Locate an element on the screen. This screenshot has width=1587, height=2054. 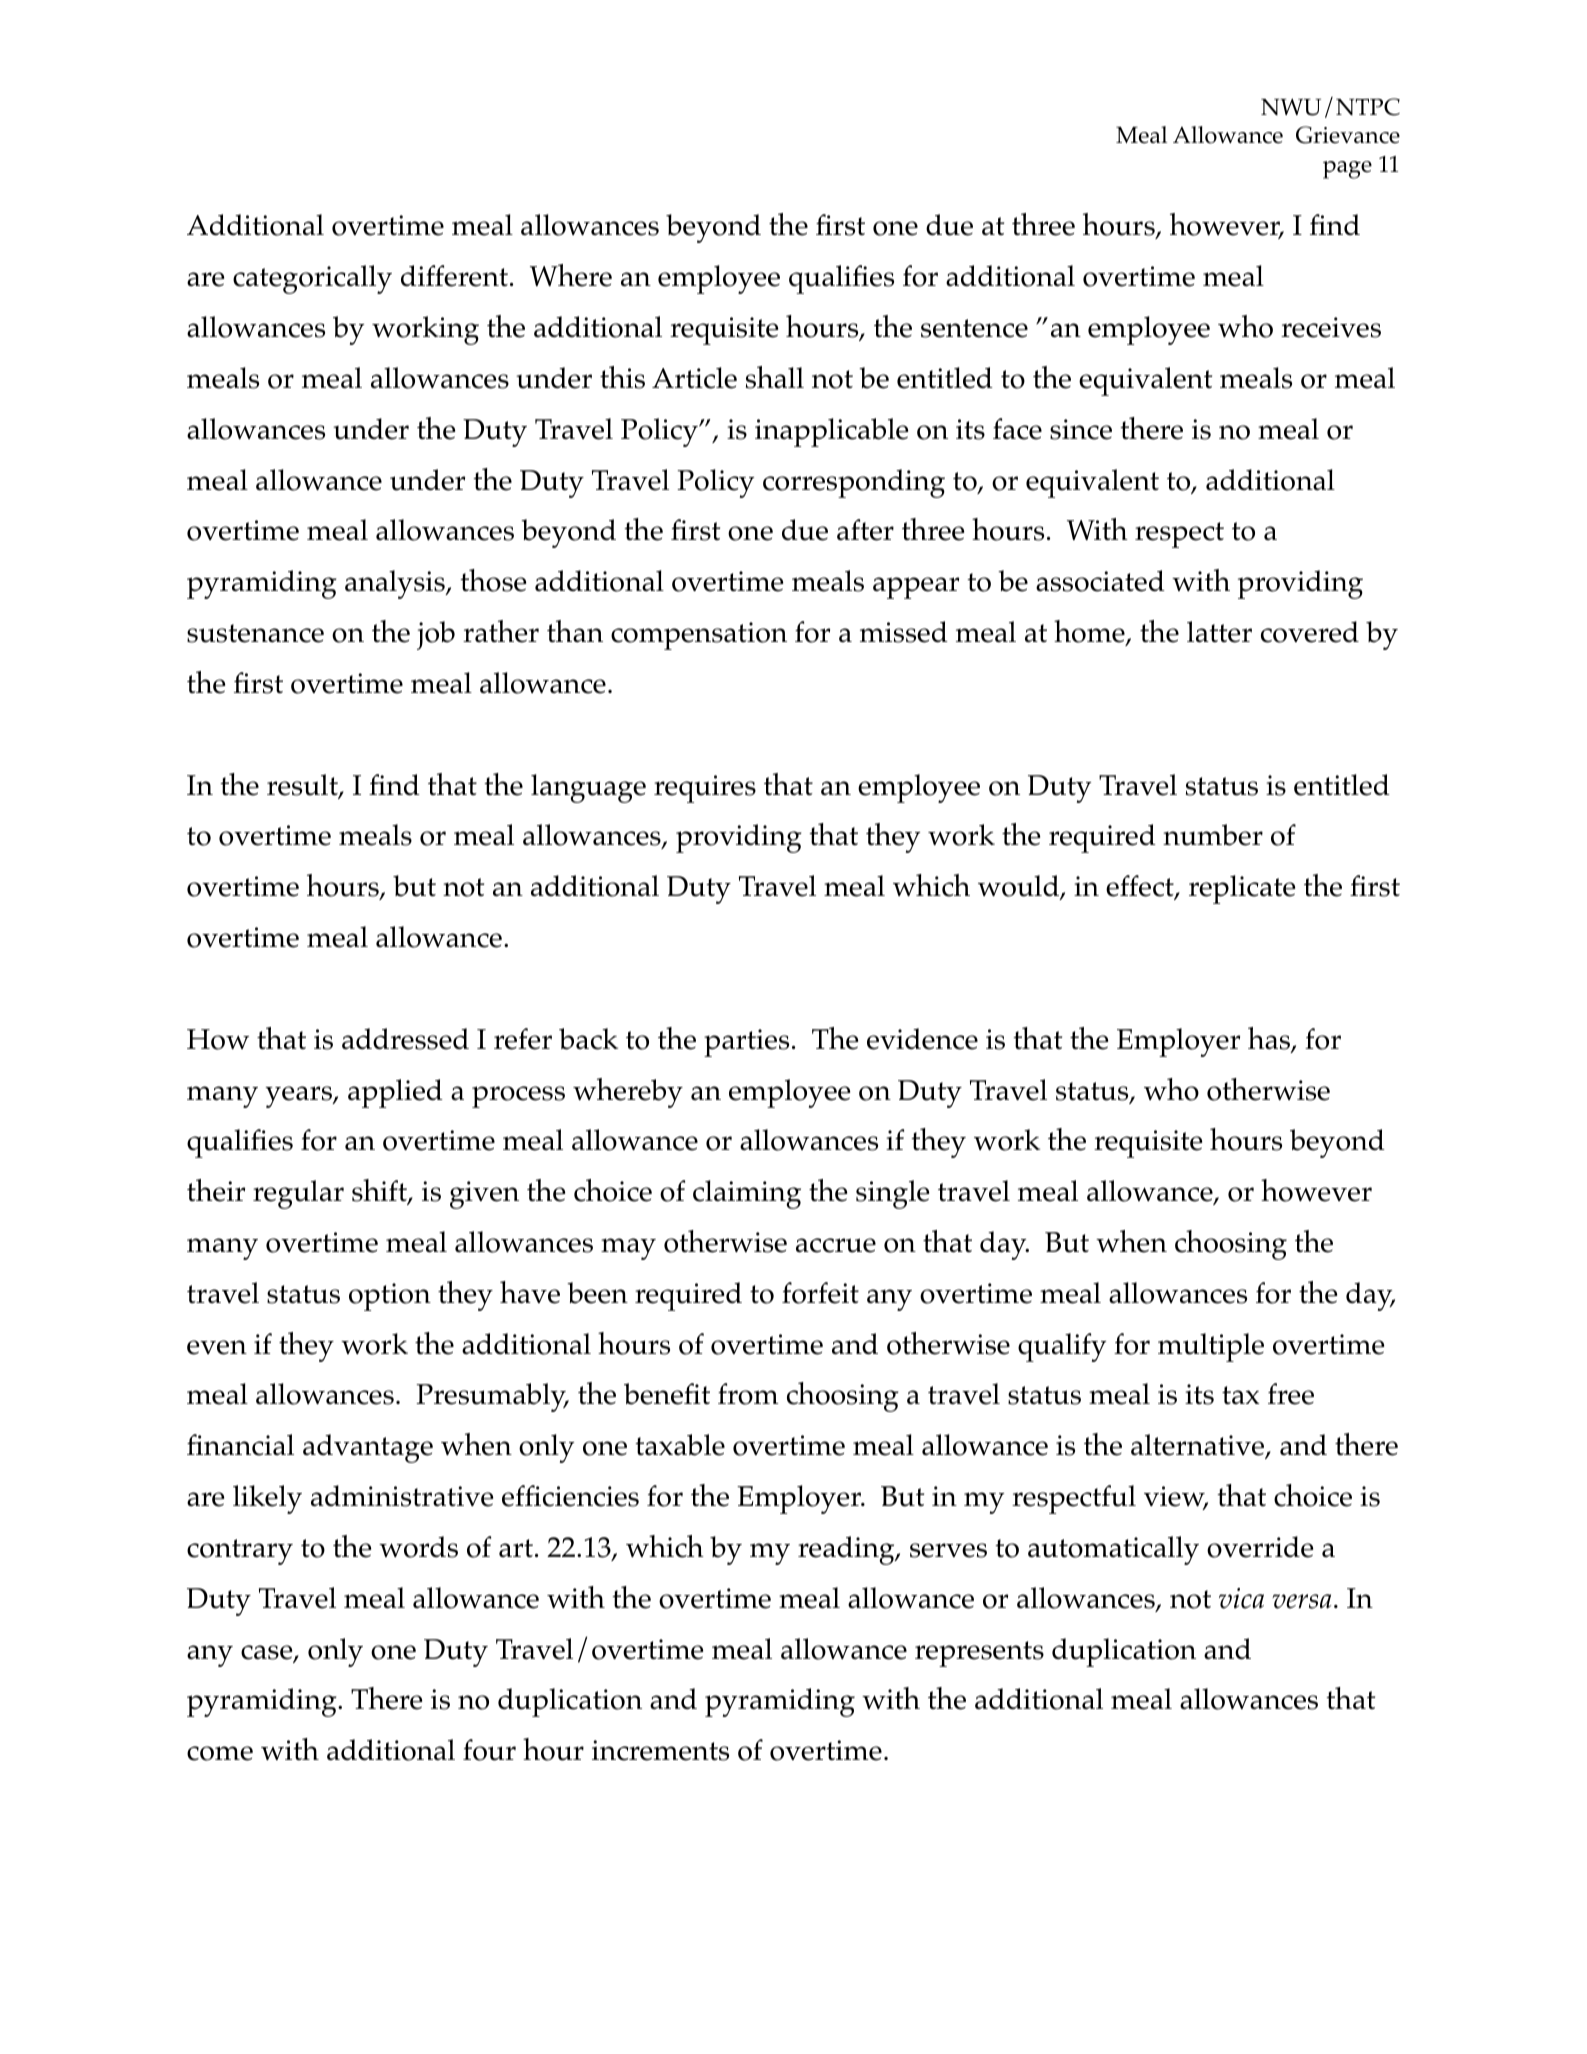
categorically is located at coordinates (312, 279).
